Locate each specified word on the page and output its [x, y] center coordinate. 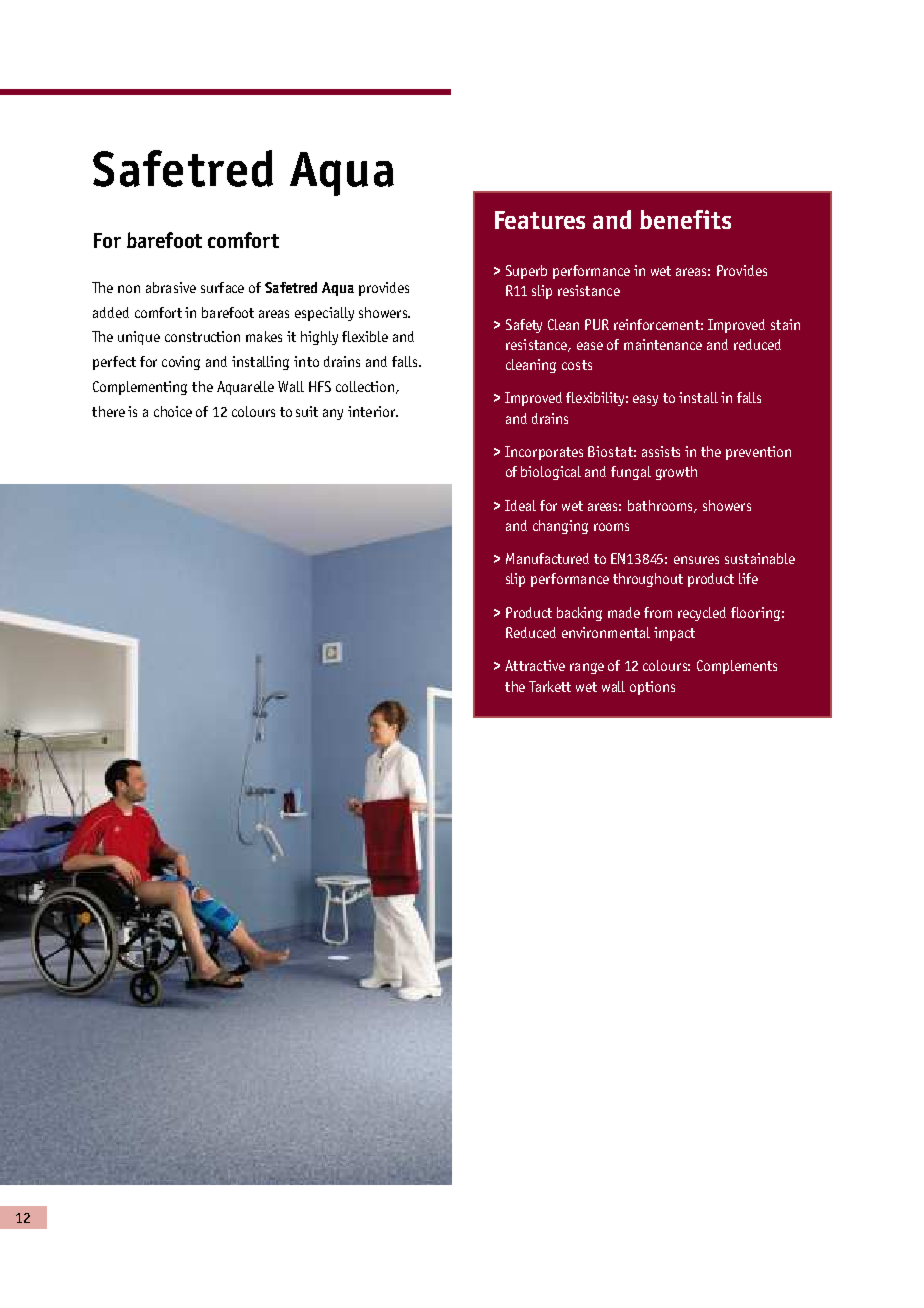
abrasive [171, 287]
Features [540, 220]
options [652, 688]
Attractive [535, 665]
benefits [685, 219]
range [587, 668]
